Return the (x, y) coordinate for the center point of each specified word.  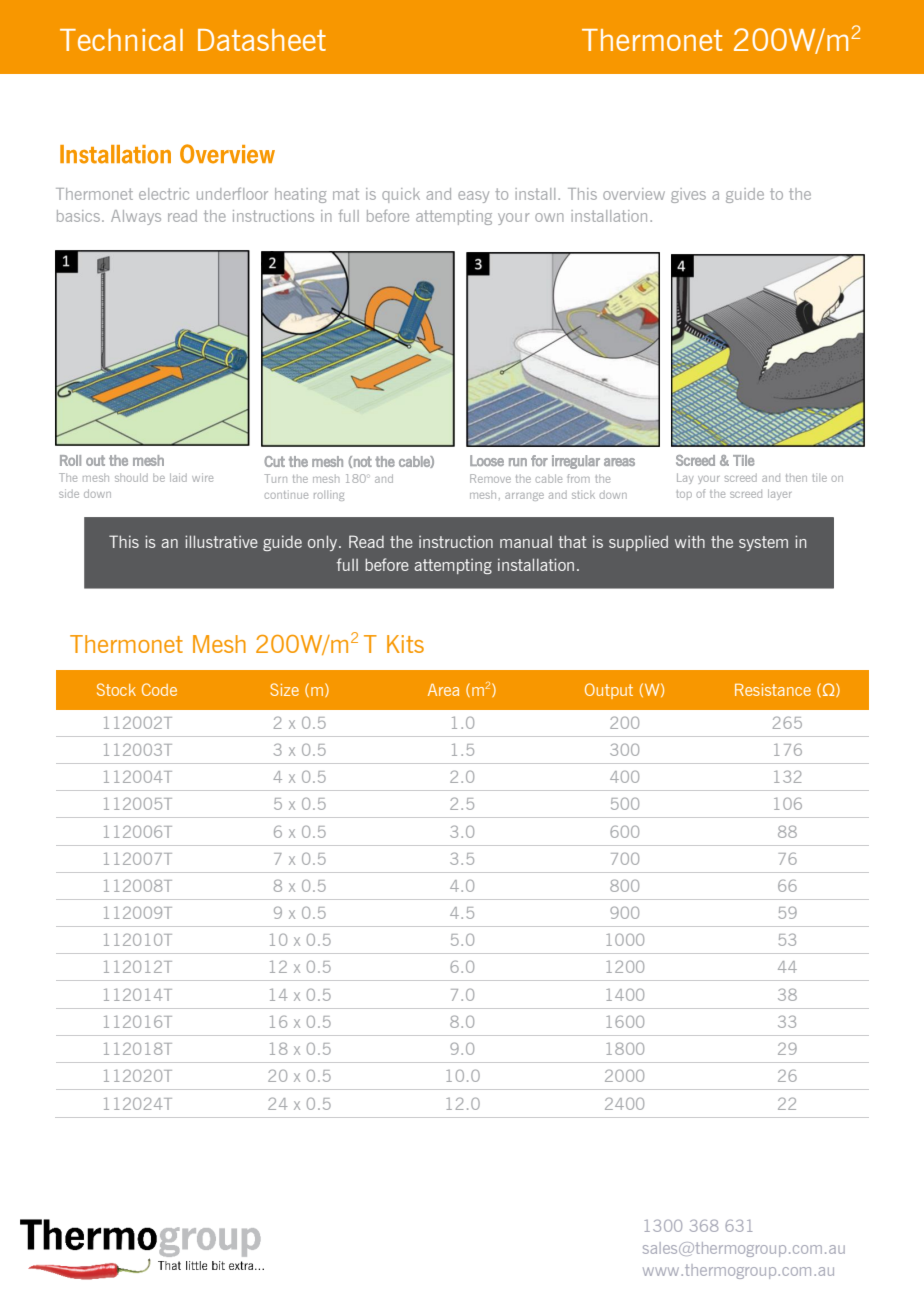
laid (178, 477)
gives (688, 195)
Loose (487, 460)
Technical (121, 40)
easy (473, 197)
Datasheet (262, 40)
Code (159, 689)
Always (136, 217)
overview (634, 194)
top (684, 495)
